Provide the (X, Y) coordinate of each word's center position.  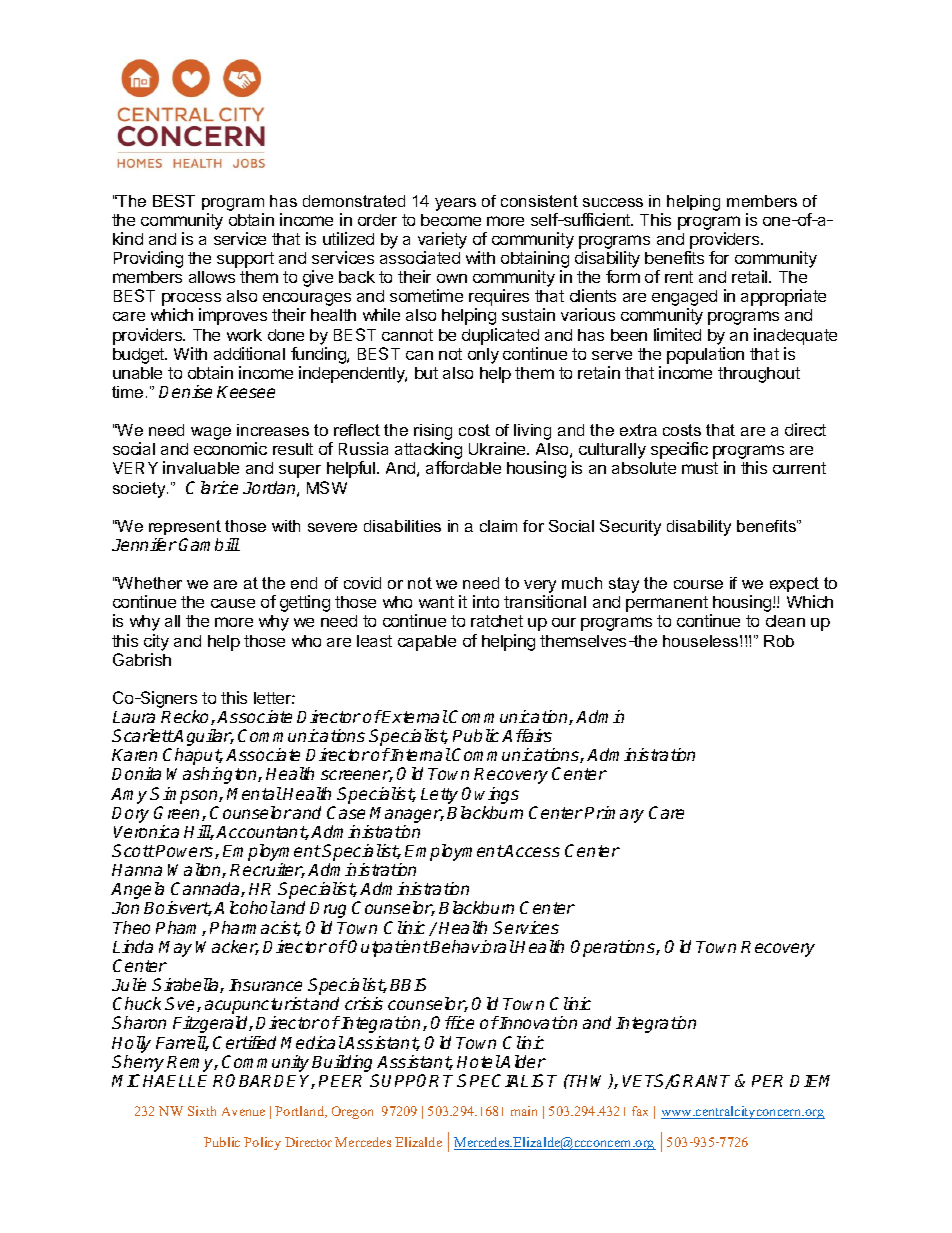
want (436, 602)
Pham (179, 928)
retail (751, 276)
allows (212, 277)
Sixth (202, 1111)
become (451, 220)
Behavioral (472, 946)
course (698, 584)
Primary (614, 814)
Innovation (537, 1022)
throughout (759, 375)
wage (211, 433)
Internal (420, 754)
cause (233, 603)
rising (433, 433)
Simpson (185, 795)
